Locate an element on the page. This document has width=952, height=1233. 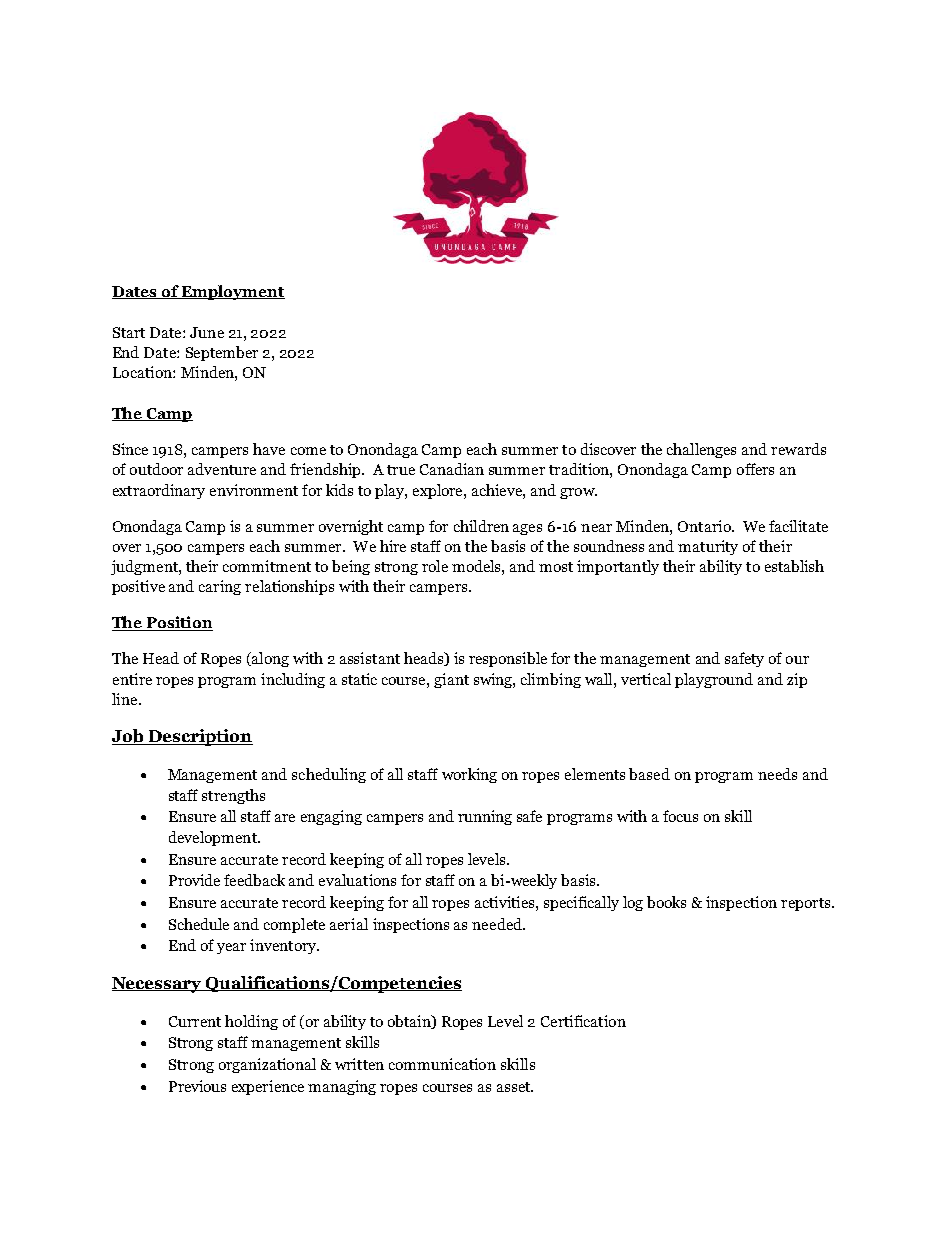
Employment is located at coordinates (232, 292).
